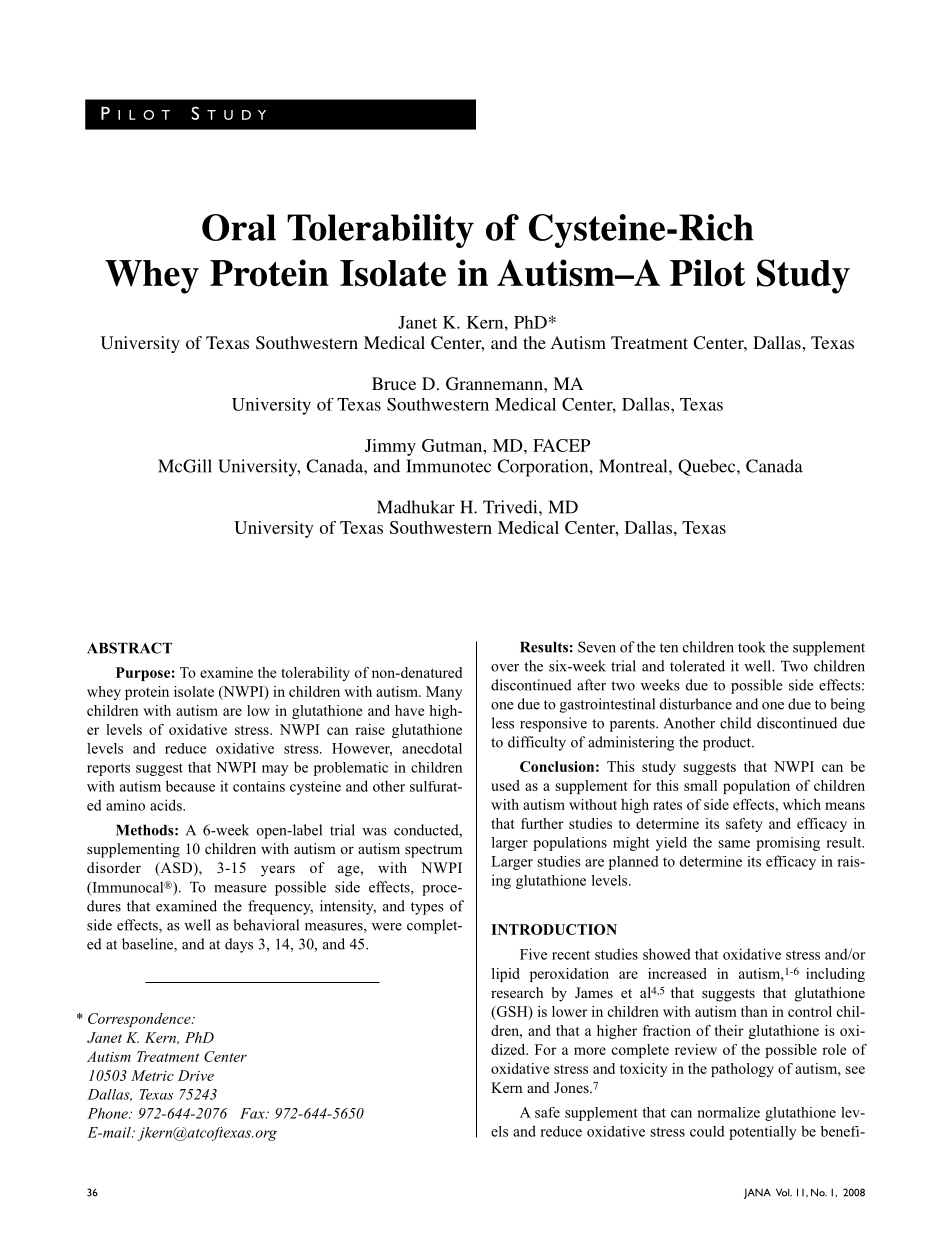 The image size is (952, 1237). What do you see at coordinates (757, 1193) in the document?
I see `JANA` at bounding box center [757, 1193].
